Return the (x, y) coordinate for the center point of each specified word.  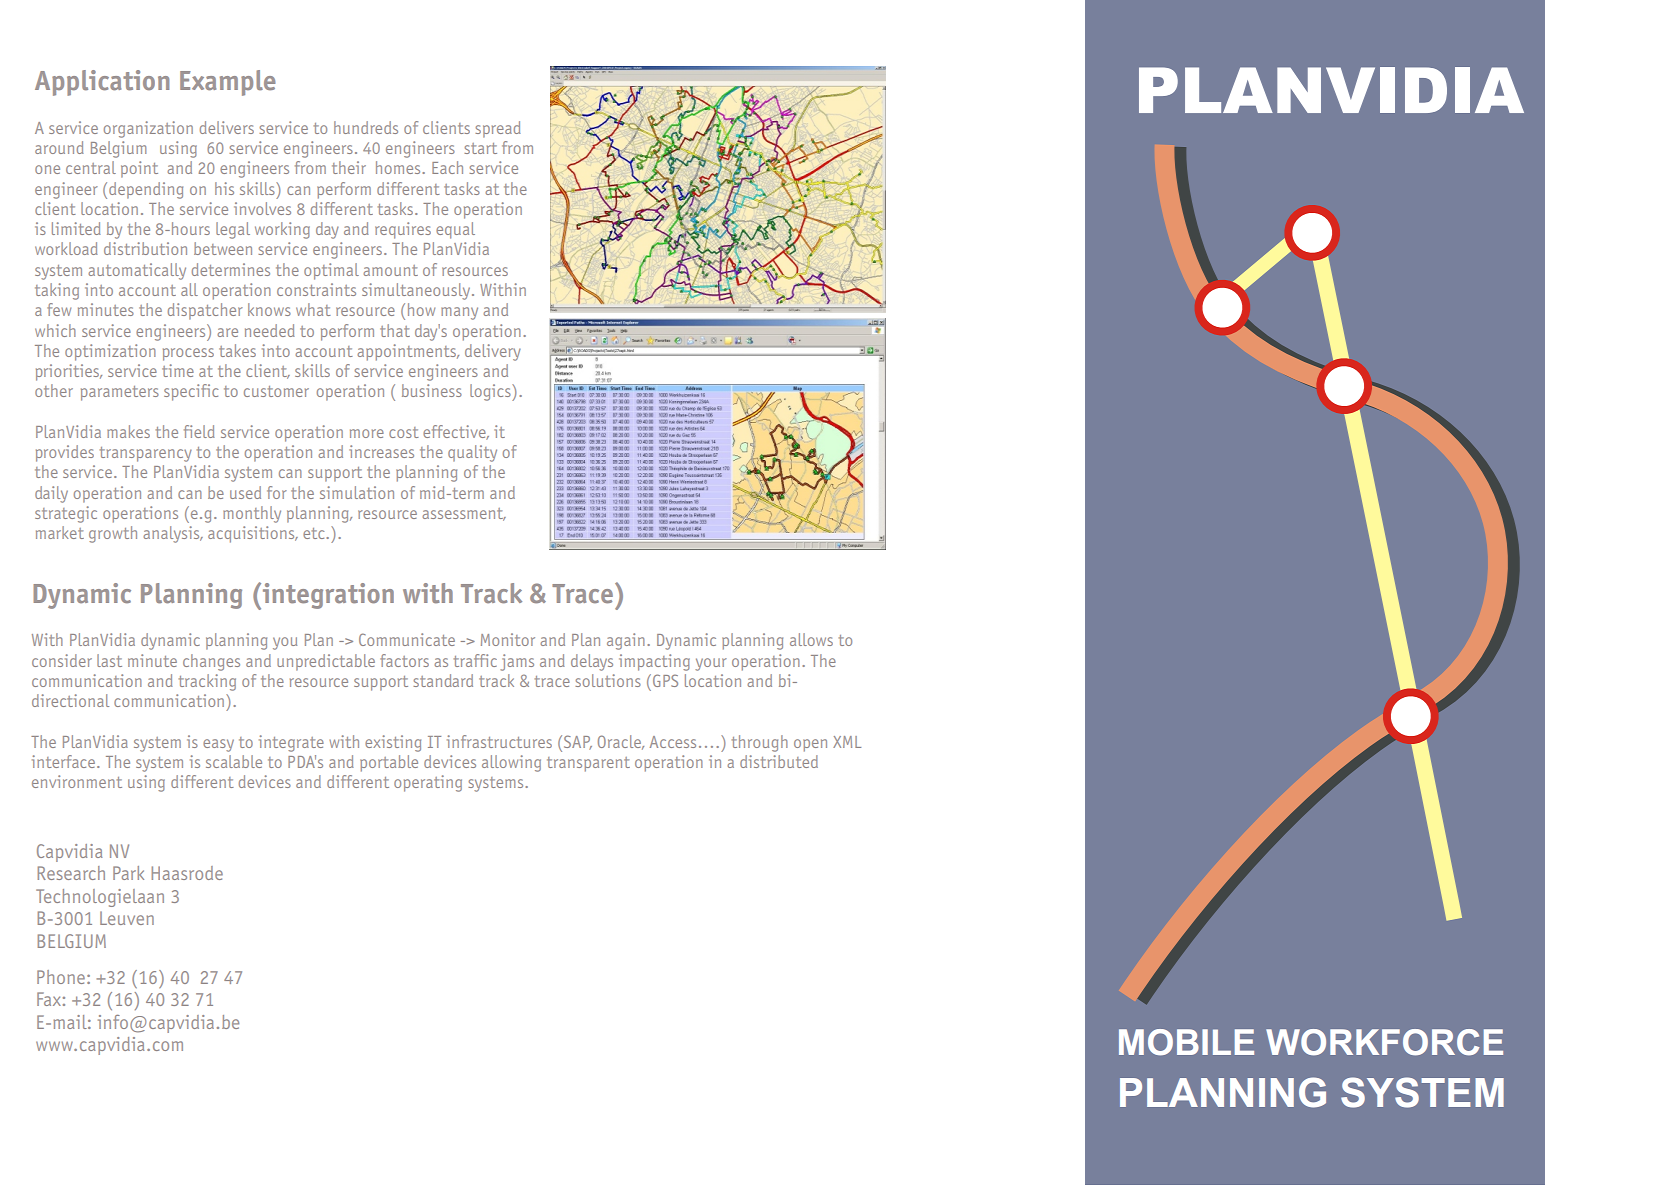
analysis (172, 534)
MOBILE (1186, 1042)
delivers (227, 127)
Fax (49, 999)
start (480, 148)
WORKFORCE (1384, 1042)
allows (811, 639)
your (711, 664)
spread (498, 129)
